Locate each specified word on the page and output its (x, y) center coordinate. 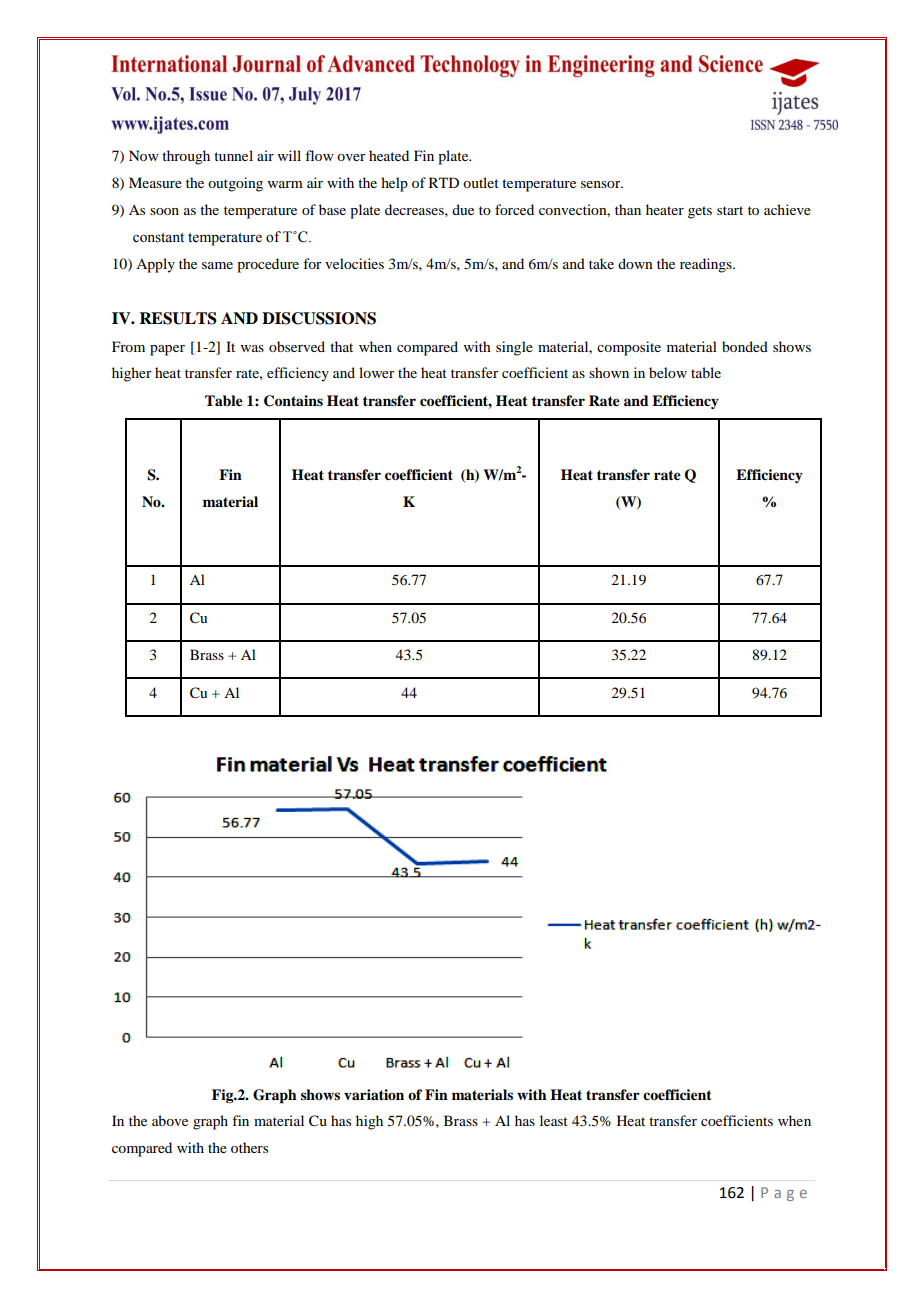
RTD (444, 182)
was (252, 348)
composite (629, 348)
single (514, 348)
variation (374, 1094)
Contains (293, 401)
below (668, 372)
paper (167, 350)
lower (377, 372)
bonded (745, 346)
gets (700, 212)
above (170, 1120)
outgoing (235, 184)
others (249, 1147)
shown (609, 372)
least (554, 1120)
